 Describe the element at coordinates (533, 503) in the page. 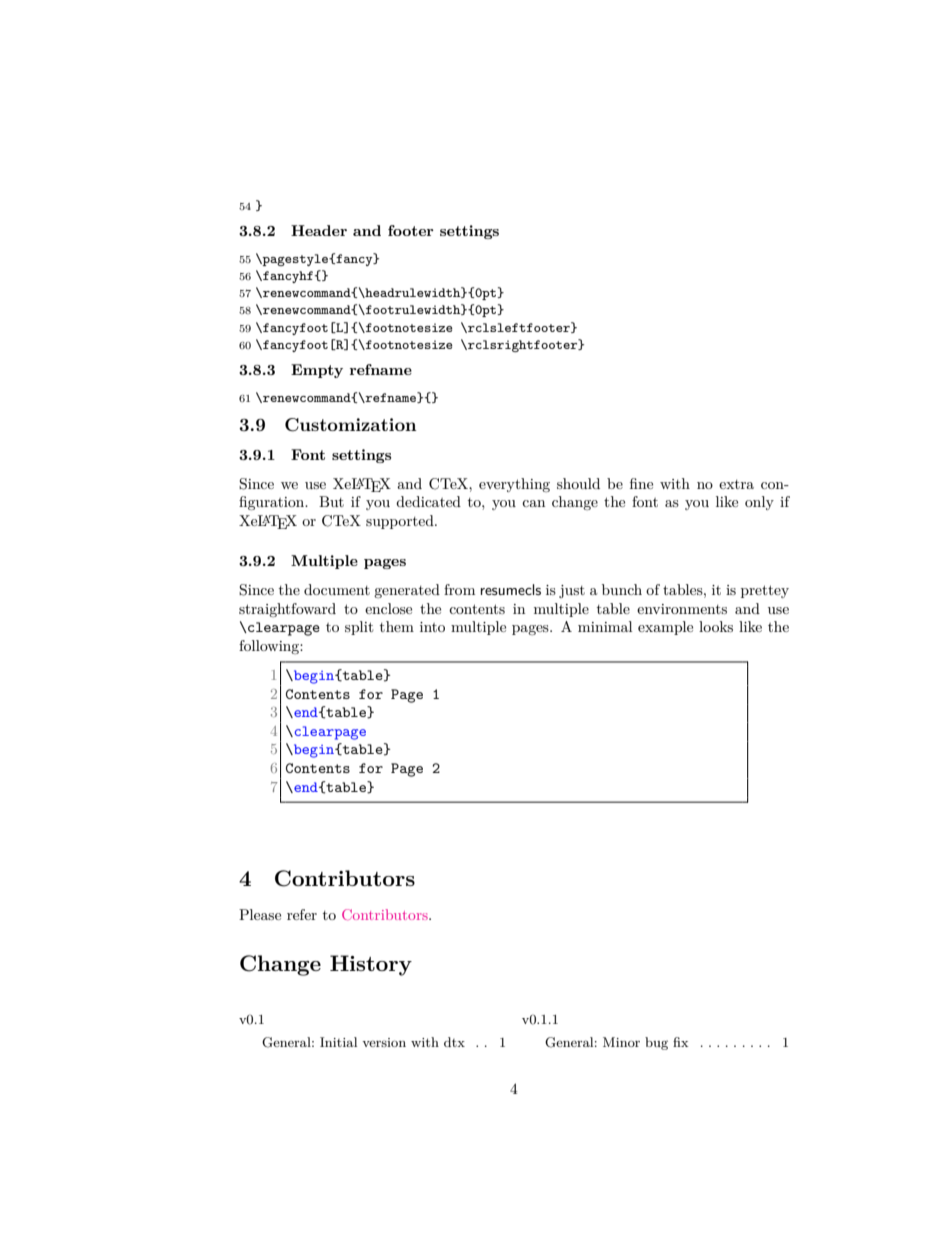

I see `can` at that location.
